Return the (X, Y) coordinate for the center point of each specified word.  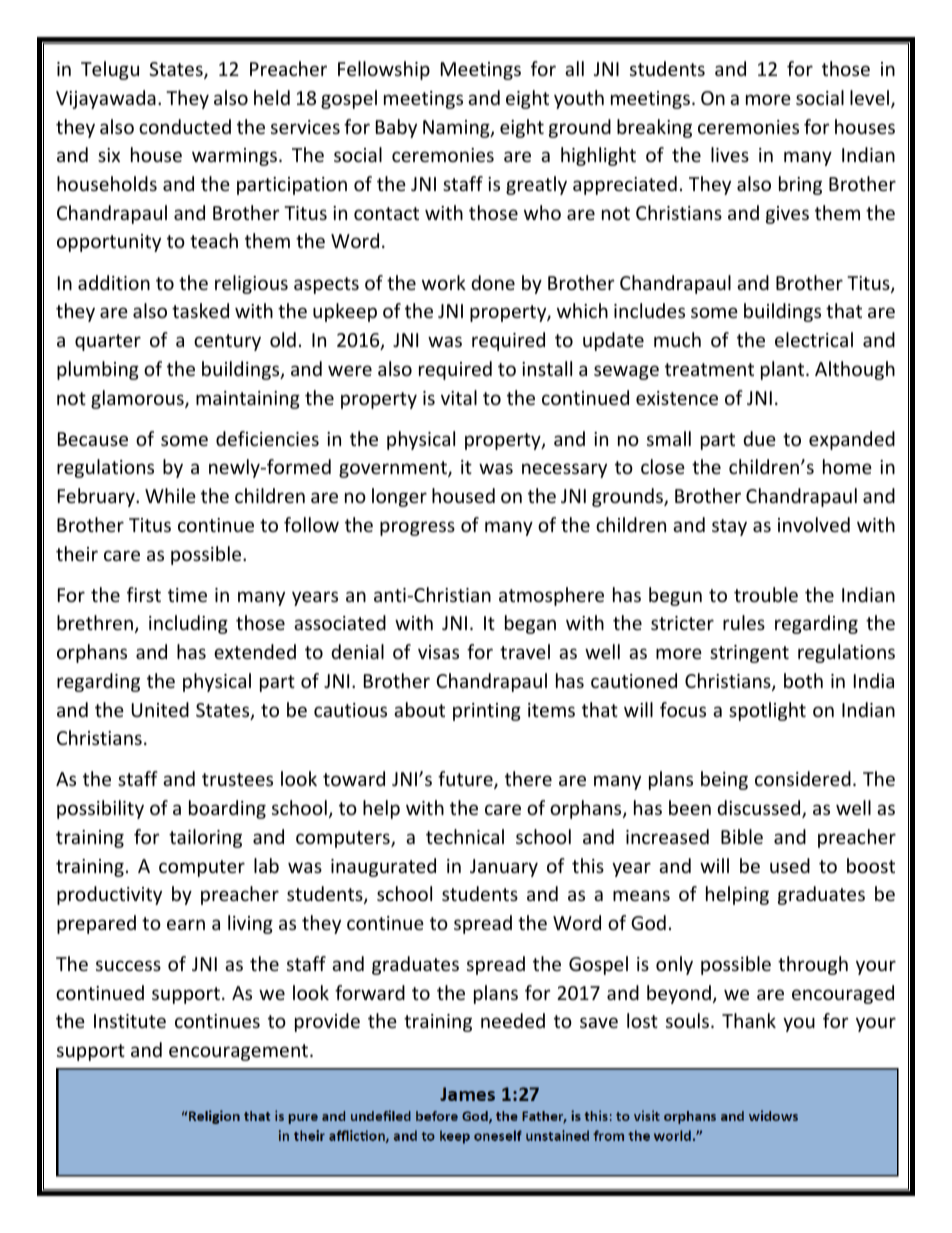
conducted (185, 126)
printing (487, 712)
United (160, 709)
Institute (130, 1021)
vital (459, 397)
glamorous (138, 399)
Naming (457, 129)
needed (513, 1020)
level (869, 97)
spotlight (767, 711)
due (759, 438)
